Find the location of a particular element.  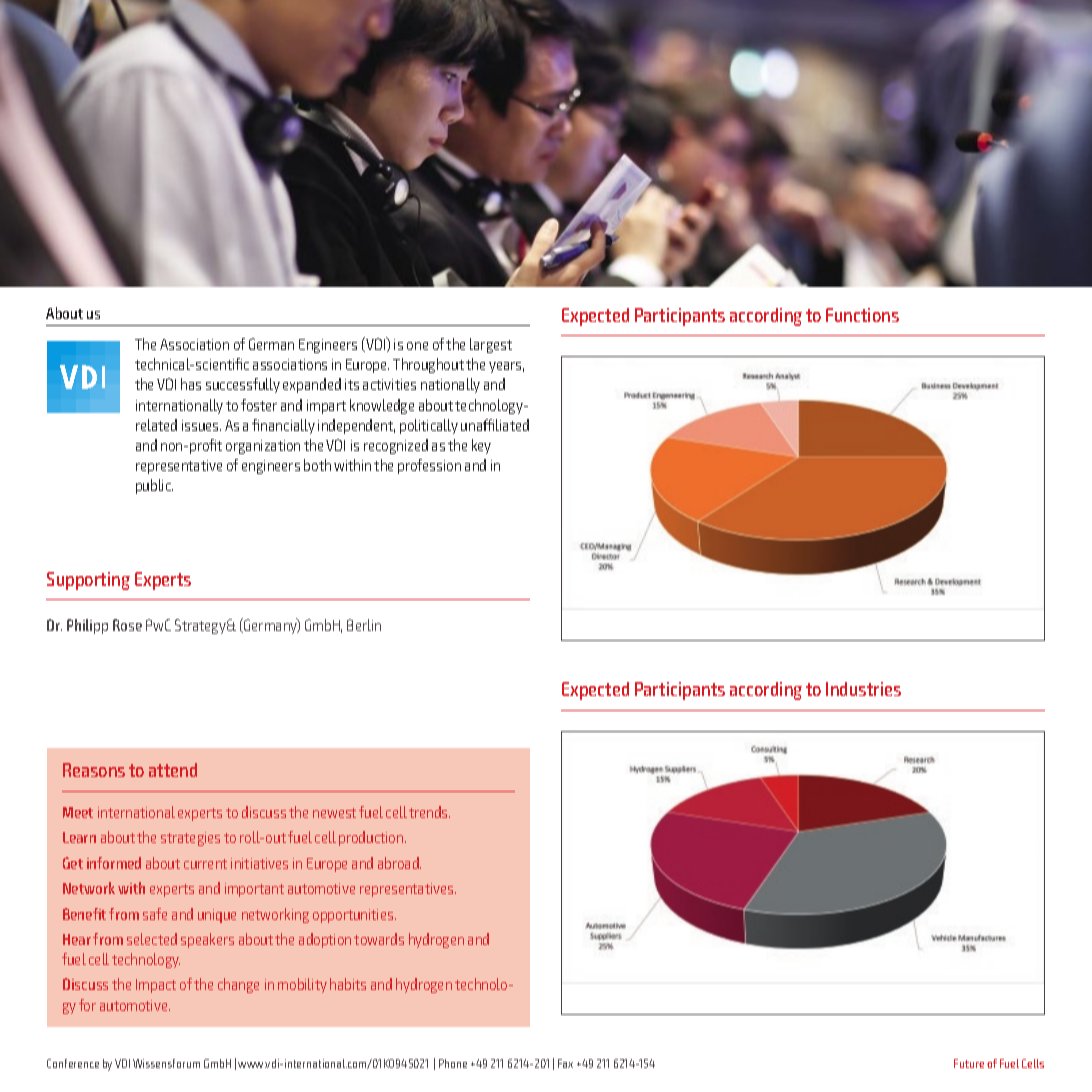

safe is located at coordinates (155, 914).
